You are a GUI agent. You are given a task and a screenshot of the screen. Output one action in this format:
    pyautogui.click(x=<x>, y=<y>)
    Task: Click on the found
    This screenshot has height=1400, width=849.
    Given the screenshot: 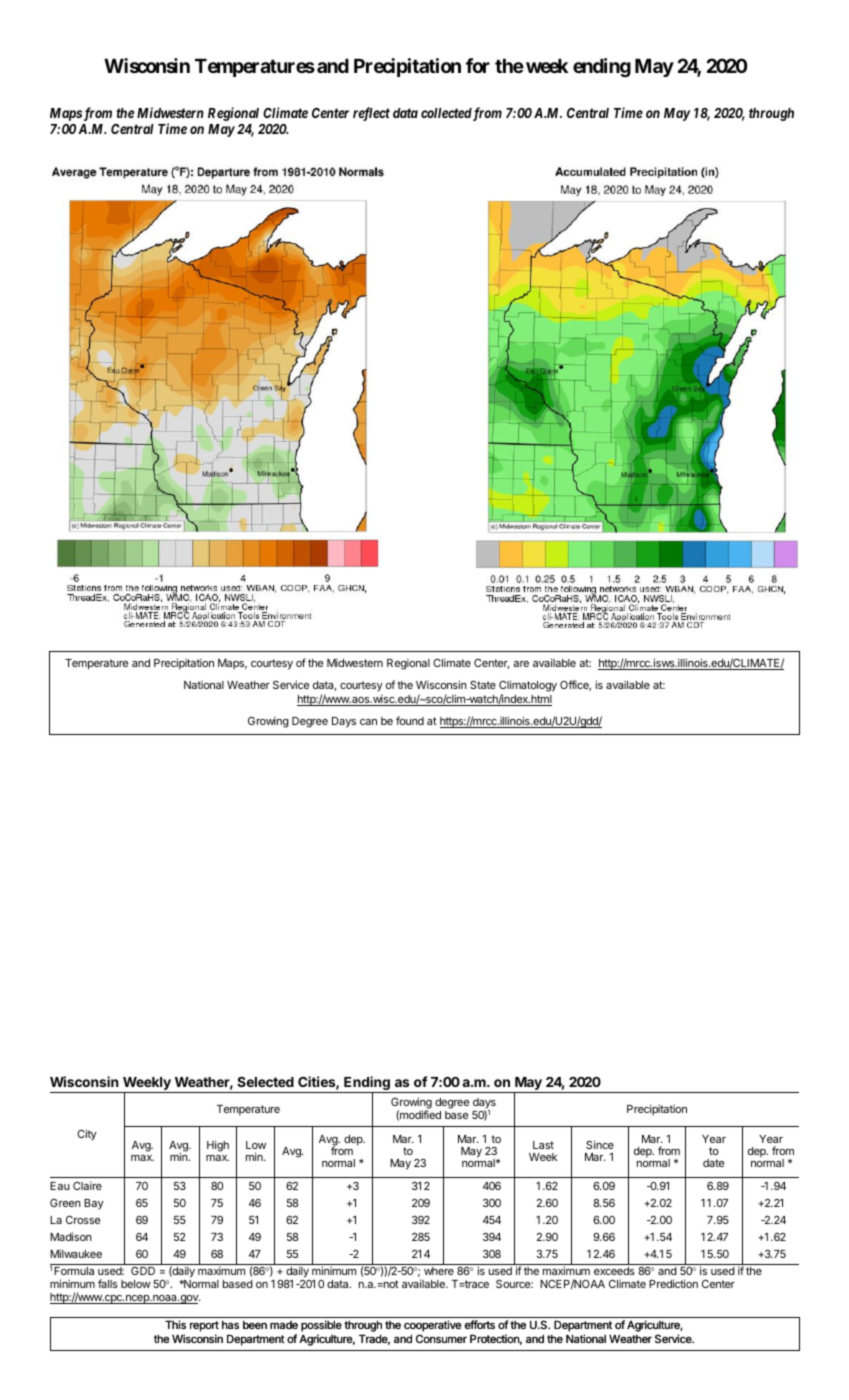 What is the action you would take?
    pyautogui.click(x=410, y=720)
